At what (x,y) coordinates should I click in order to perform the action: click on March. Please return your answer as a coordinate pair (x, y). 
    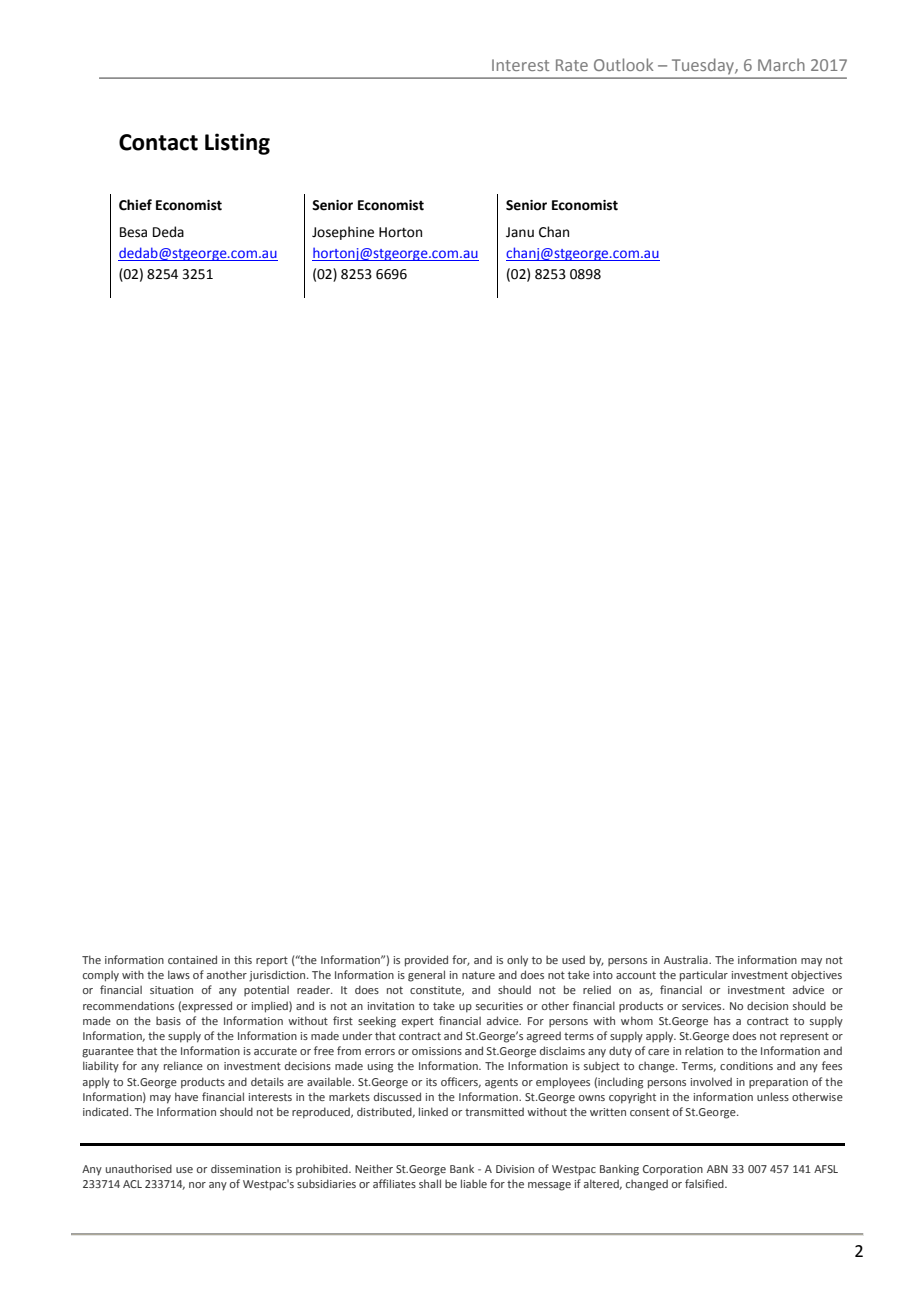
    Looking at the image, I should click on (781, 64).
